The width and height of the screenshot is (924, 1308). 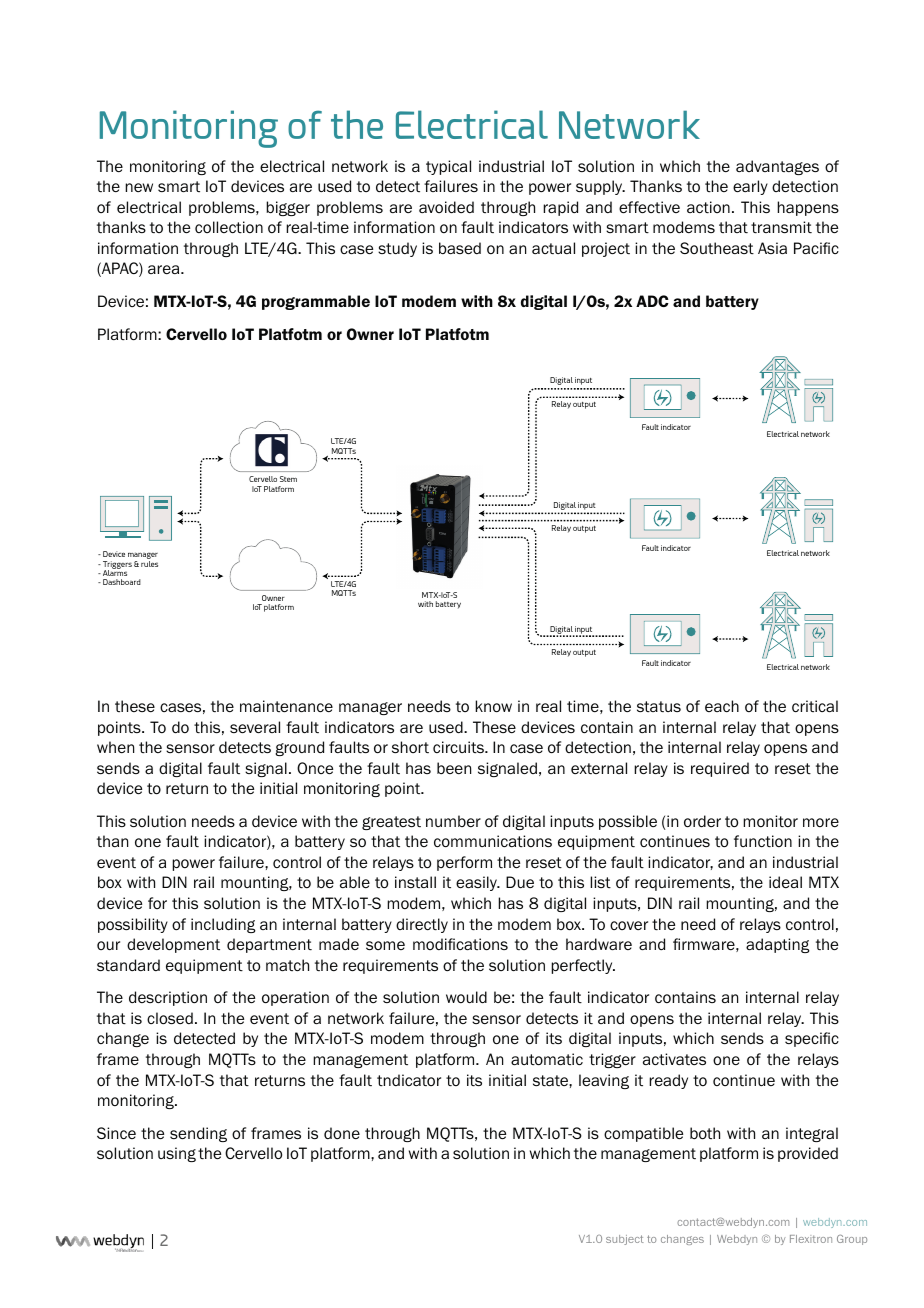 What do you see at coordinates (446, 207) in the screenshot?
I see `avoided` at bounding box center [446, 207].
